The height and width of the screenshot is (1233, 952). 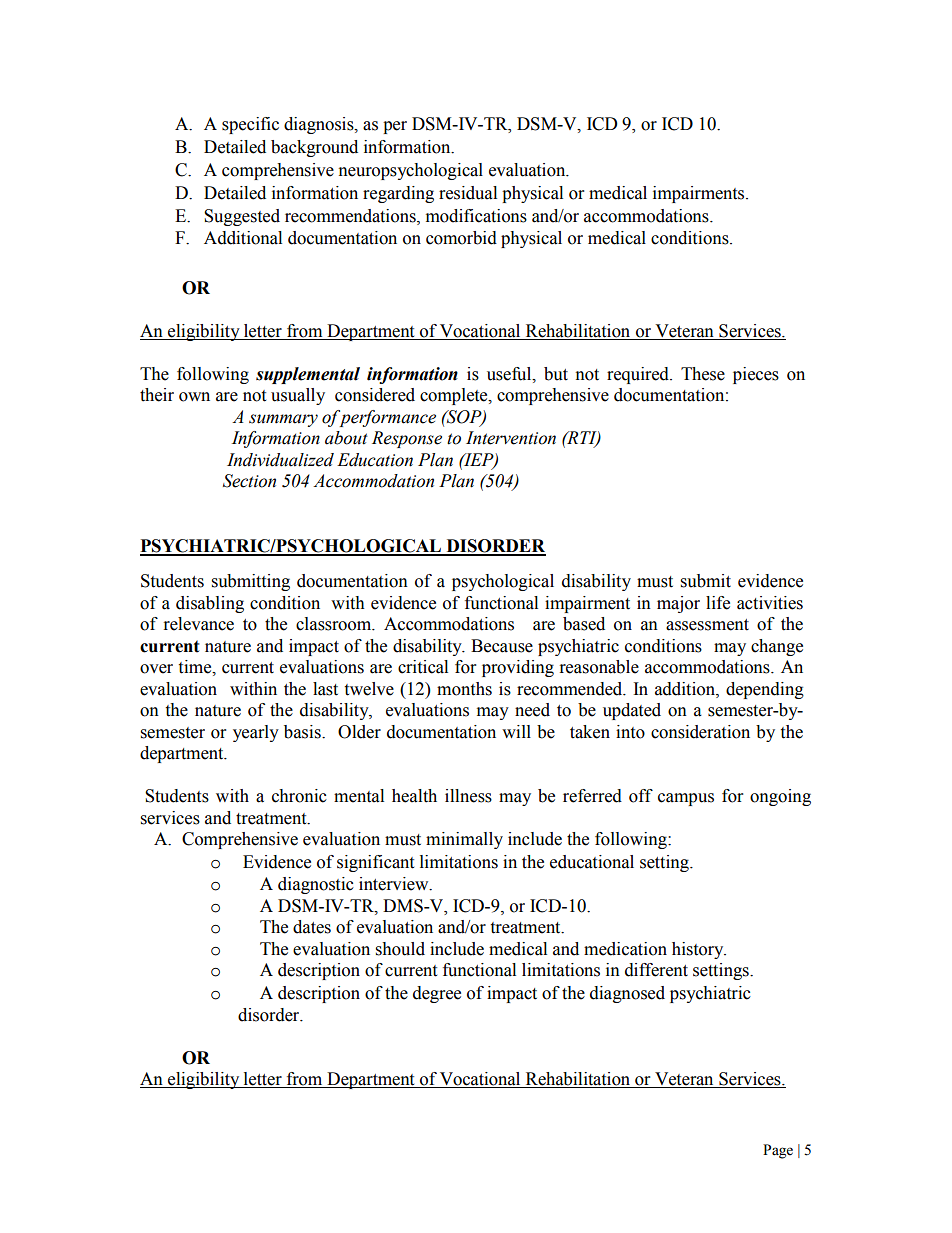 I want to click on degree, so click(x=437, y=994).
